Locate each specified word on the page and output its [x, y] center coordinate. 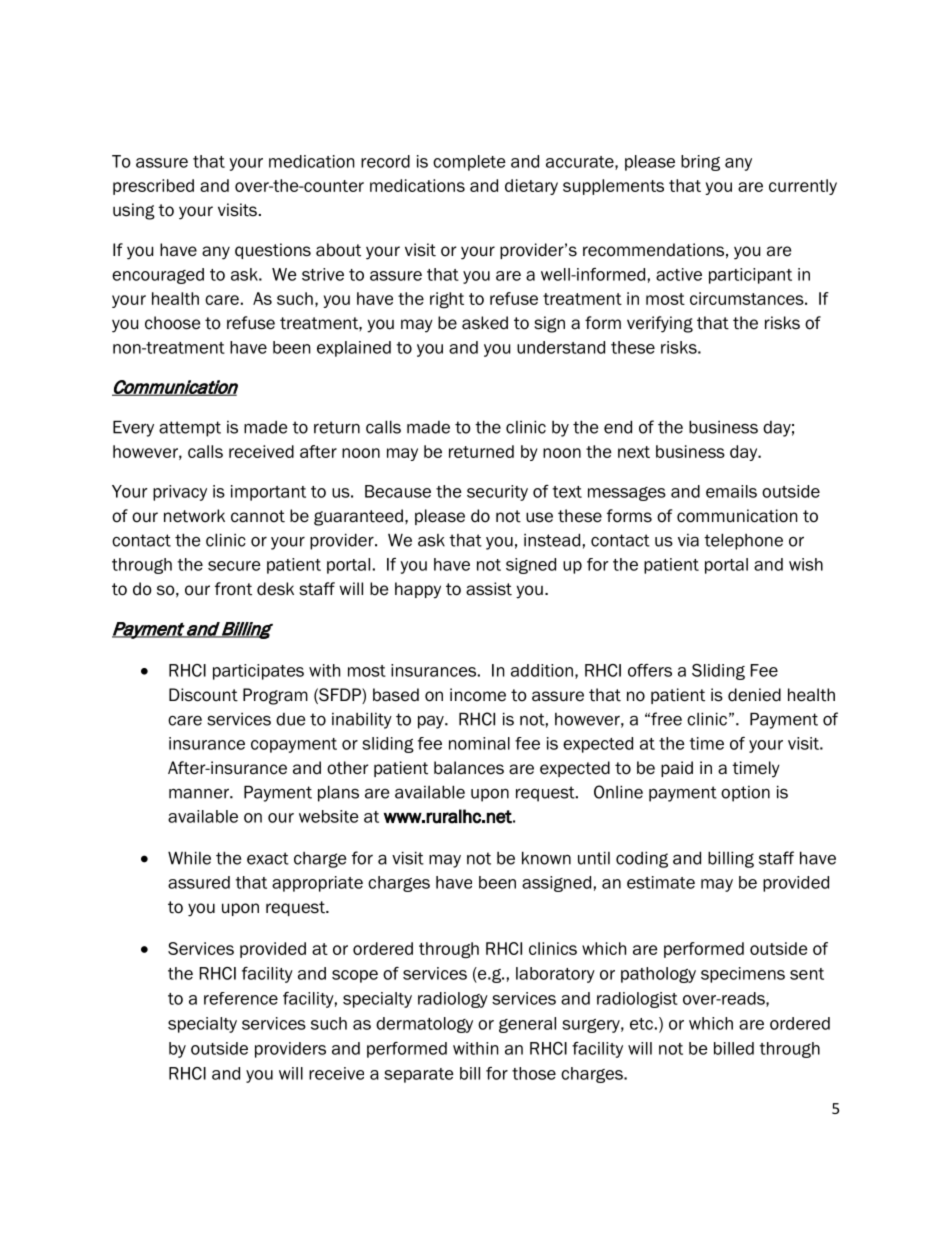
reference [241, 998]
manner [200, 793]
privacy [180, 493]
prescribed [153, 187]
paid [677, 769]
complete [469, 163]
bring [700, 163]
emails [731, 491]
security [497, 493]
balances [469, 768]
